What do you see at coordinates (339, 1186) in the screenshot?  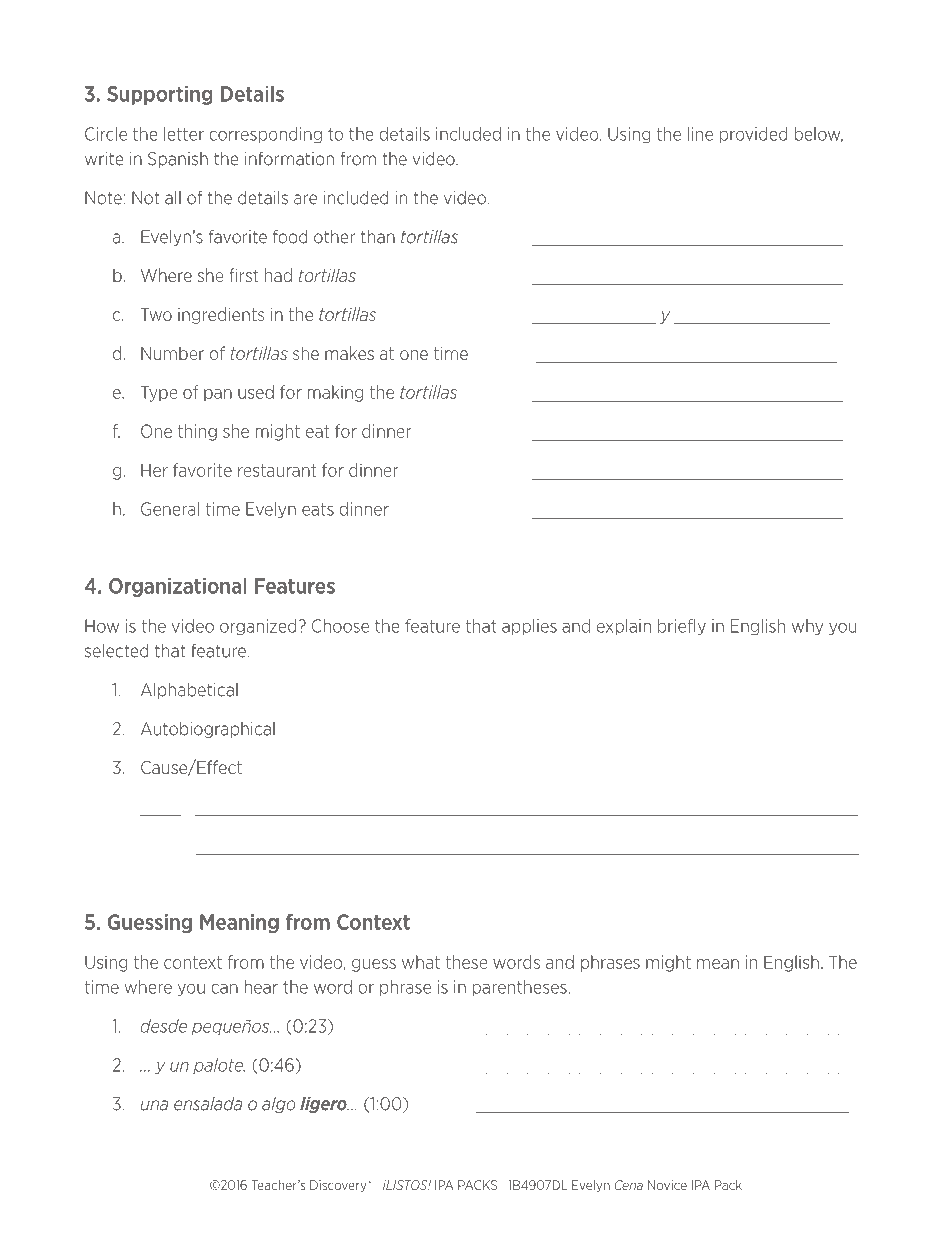 I see `Discovery` at bounding box center [339, 1186].
